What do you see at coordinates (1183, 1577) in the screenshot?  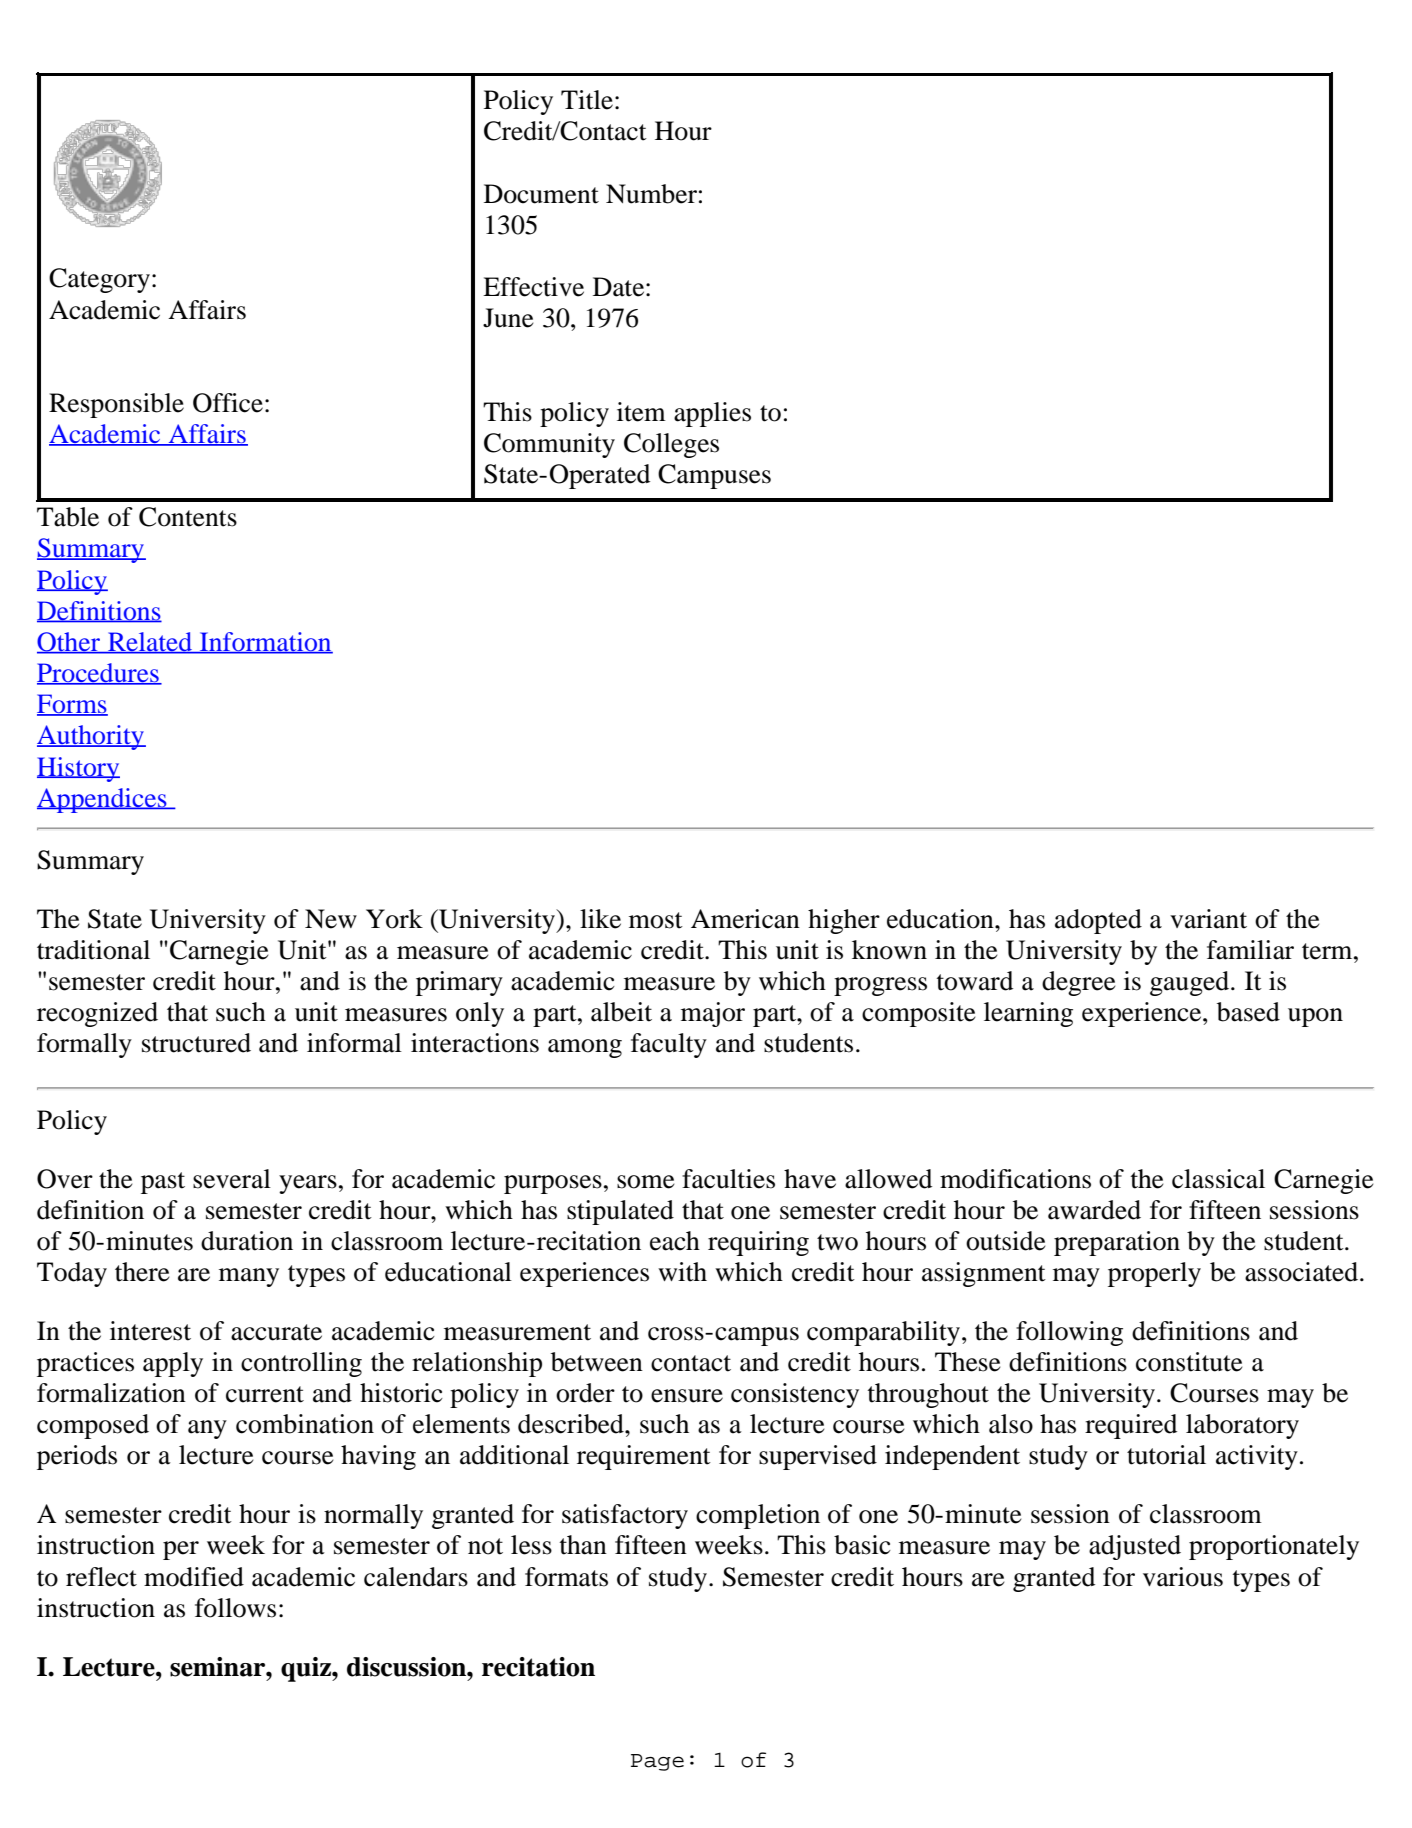 I see `various` at bounding box center [1183, 1577].
